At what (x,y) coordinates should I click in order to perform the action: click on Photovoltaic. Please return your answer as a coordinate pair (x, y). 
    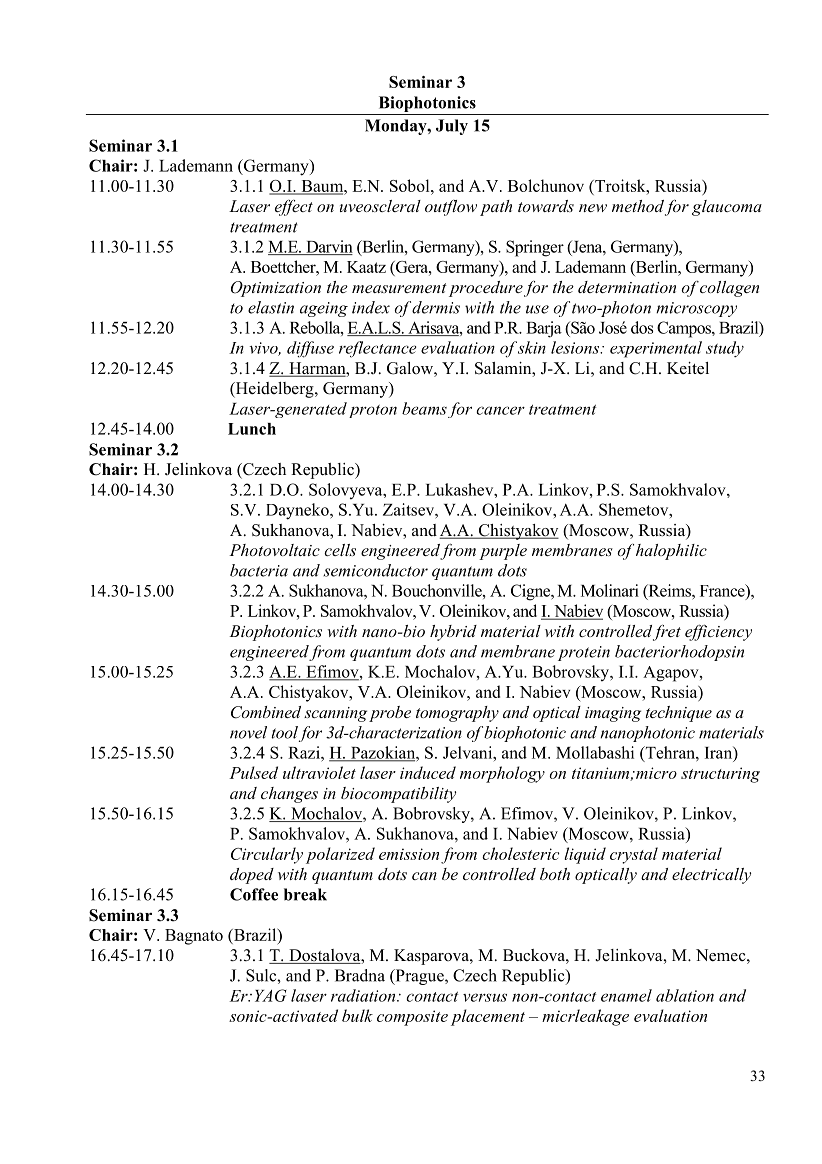
    Looking at the image, I should click on (274, 550).
